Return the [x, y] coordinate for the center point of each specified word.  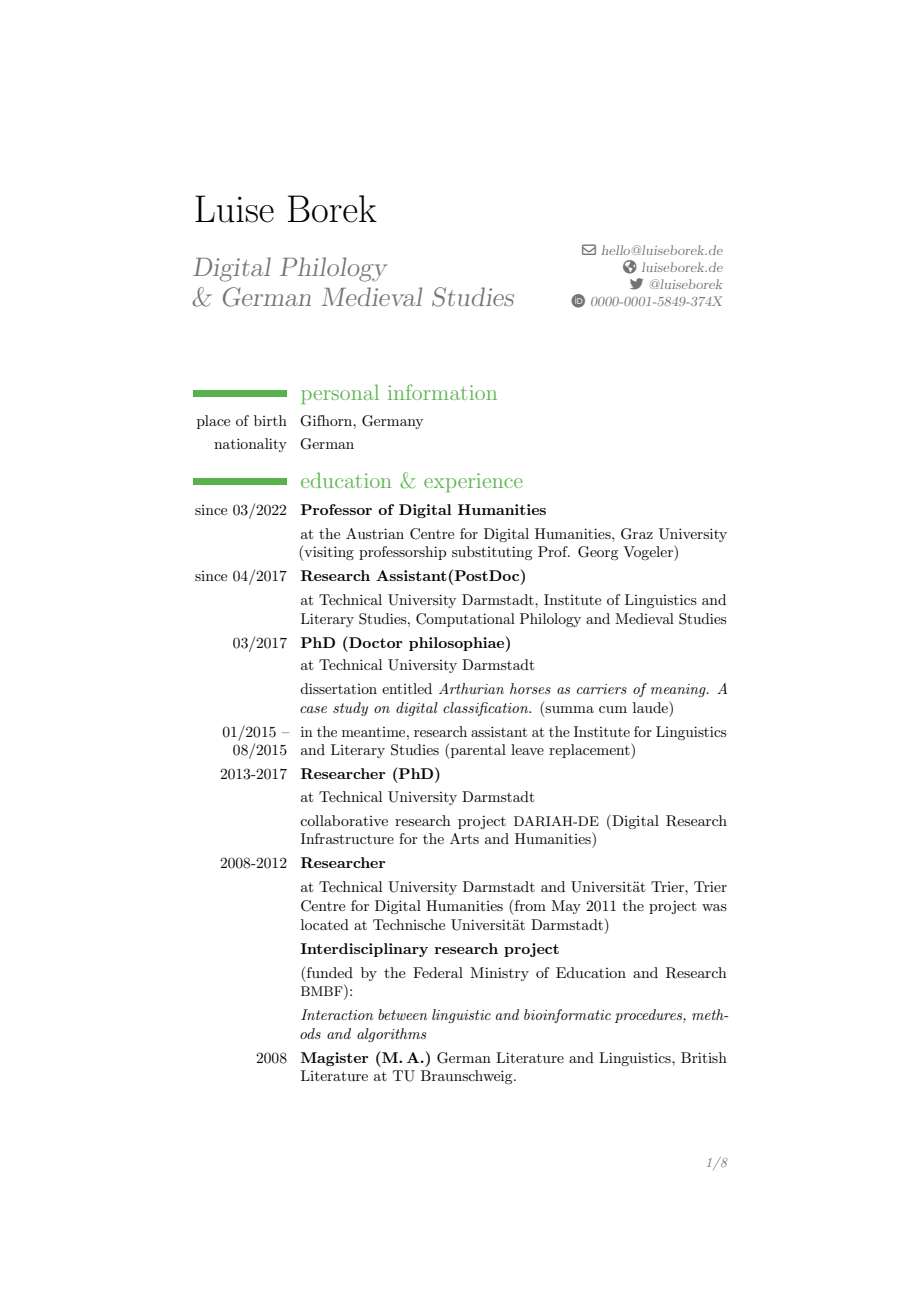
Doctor [375, 642]
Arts [464, 838]
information [442, 392]
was [714, 907]
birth [270, 420]
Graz [637, 534]
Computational [465, 620]
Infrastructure [347, 838]
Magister [335, 1059]
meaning [679, 690]
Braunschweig [468, 1077]
